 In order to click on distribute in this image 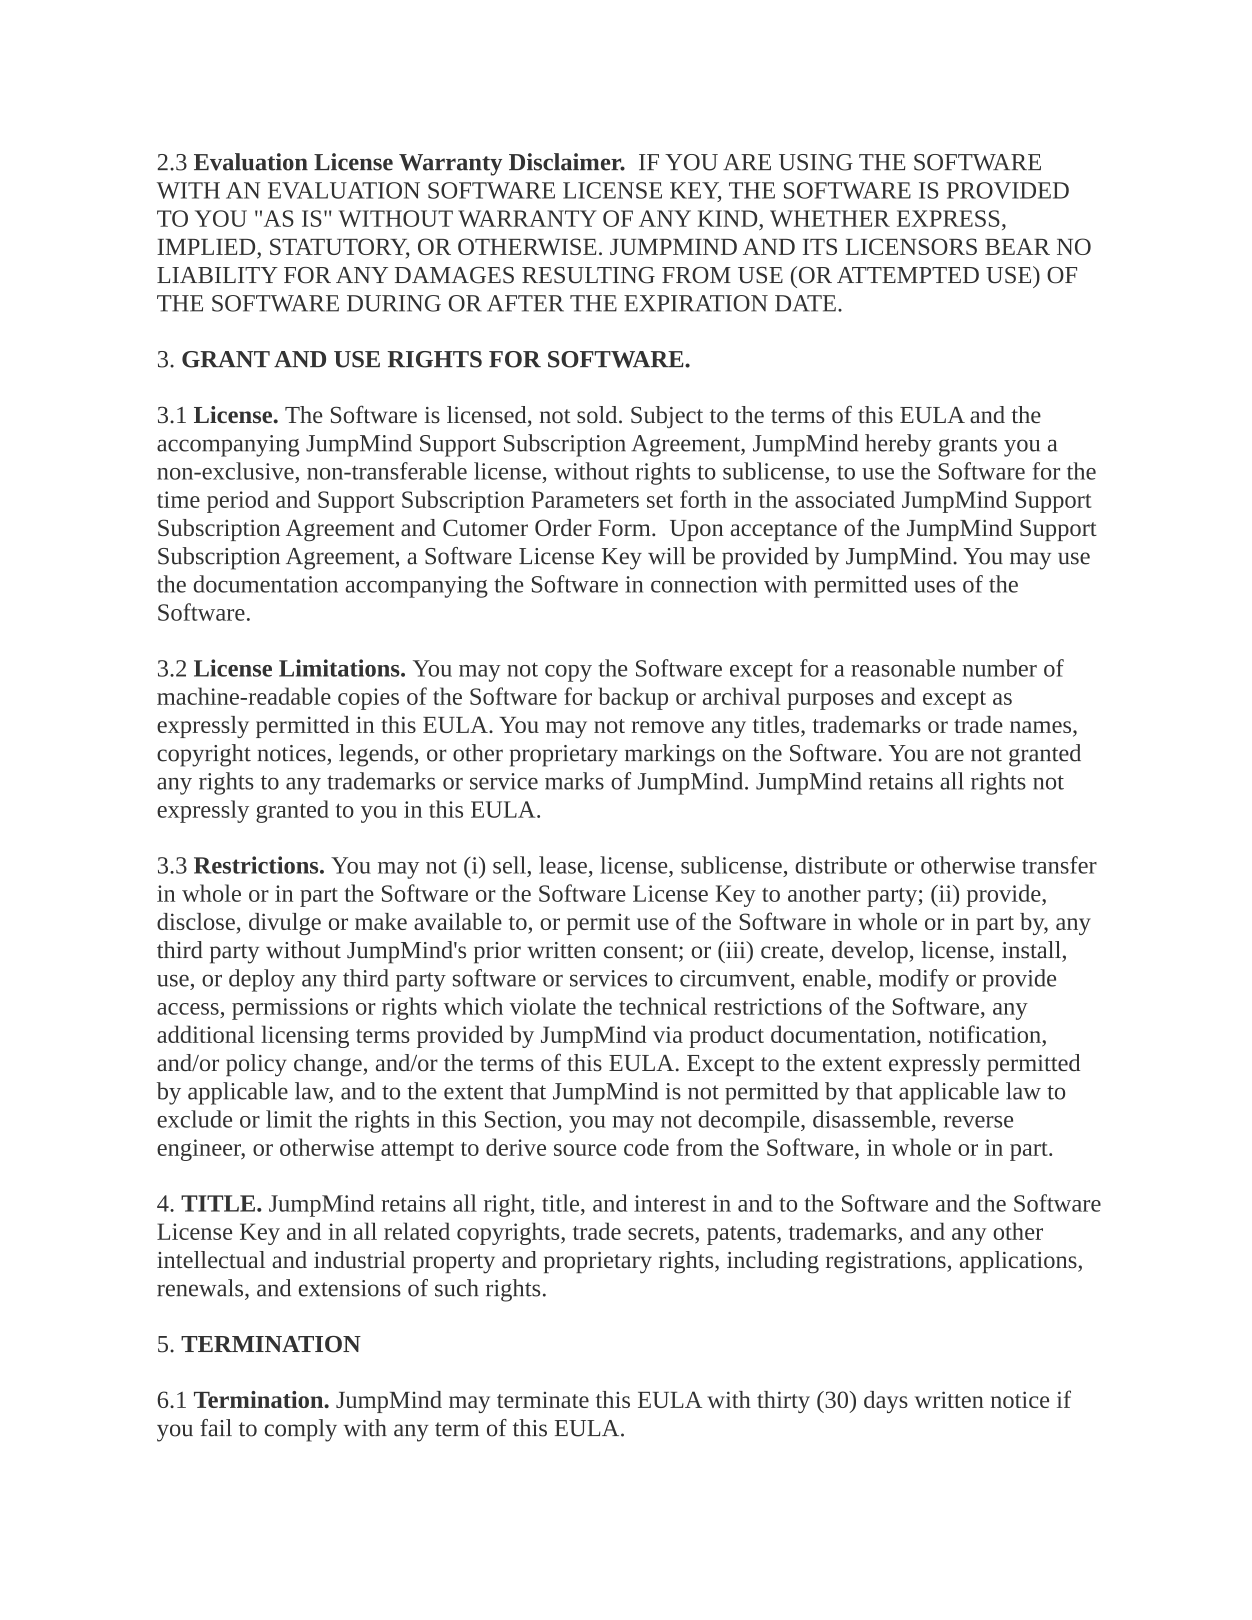, I will do `click(841, 865)`.
